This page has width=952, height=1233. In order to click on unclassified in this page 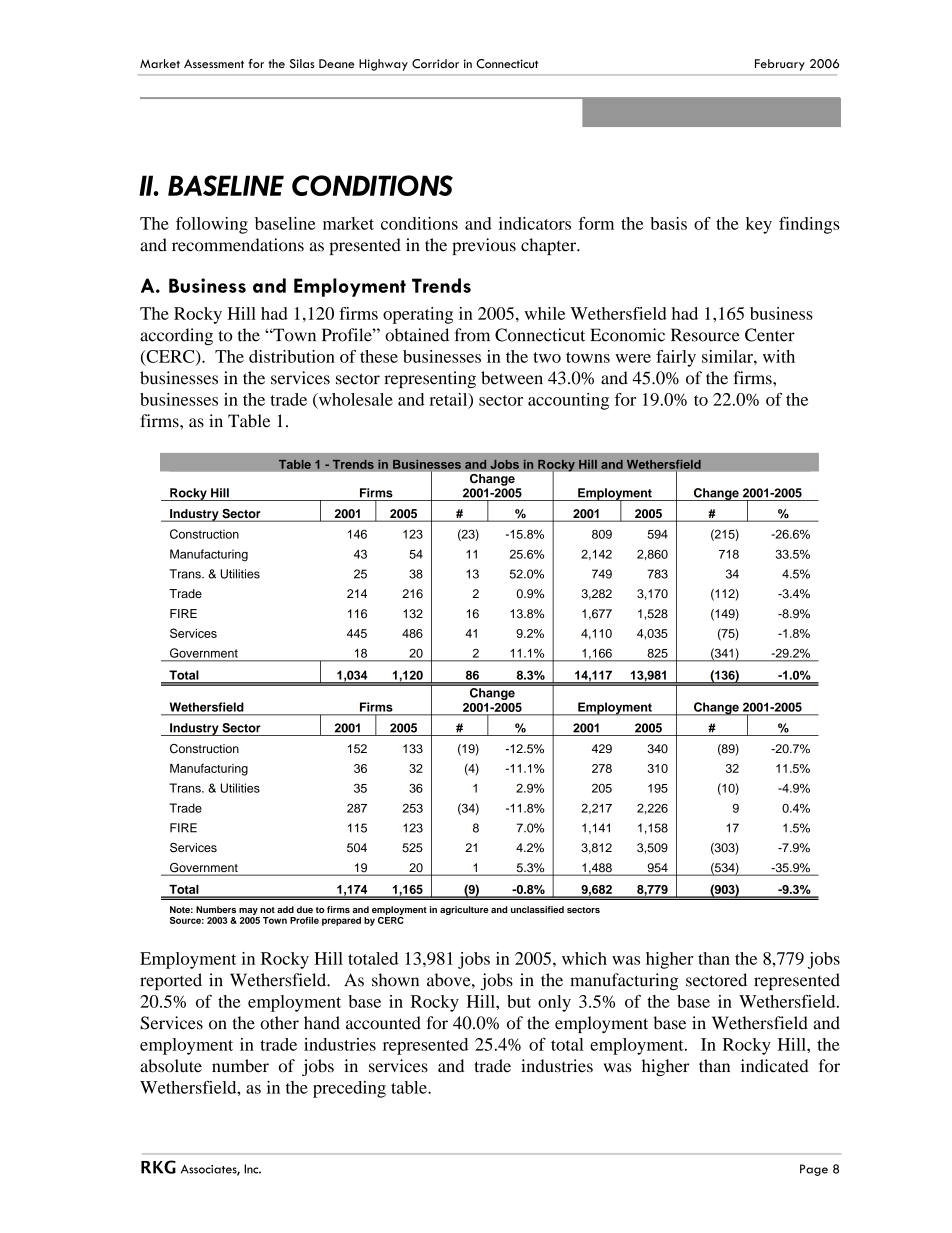, I will do `click(537, 909)`.
